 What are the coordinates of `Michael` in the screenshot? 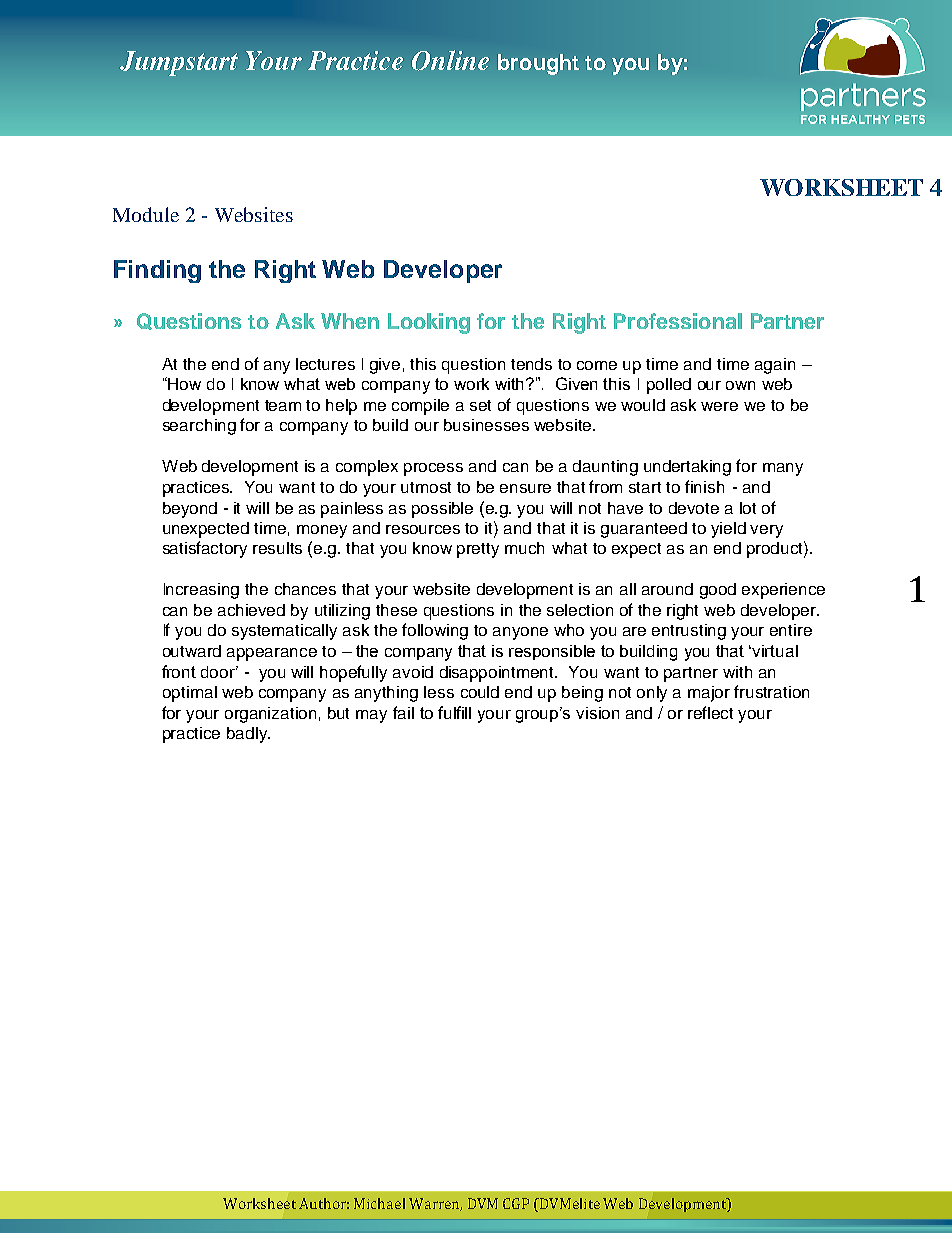 It's located at (379, 1203).
